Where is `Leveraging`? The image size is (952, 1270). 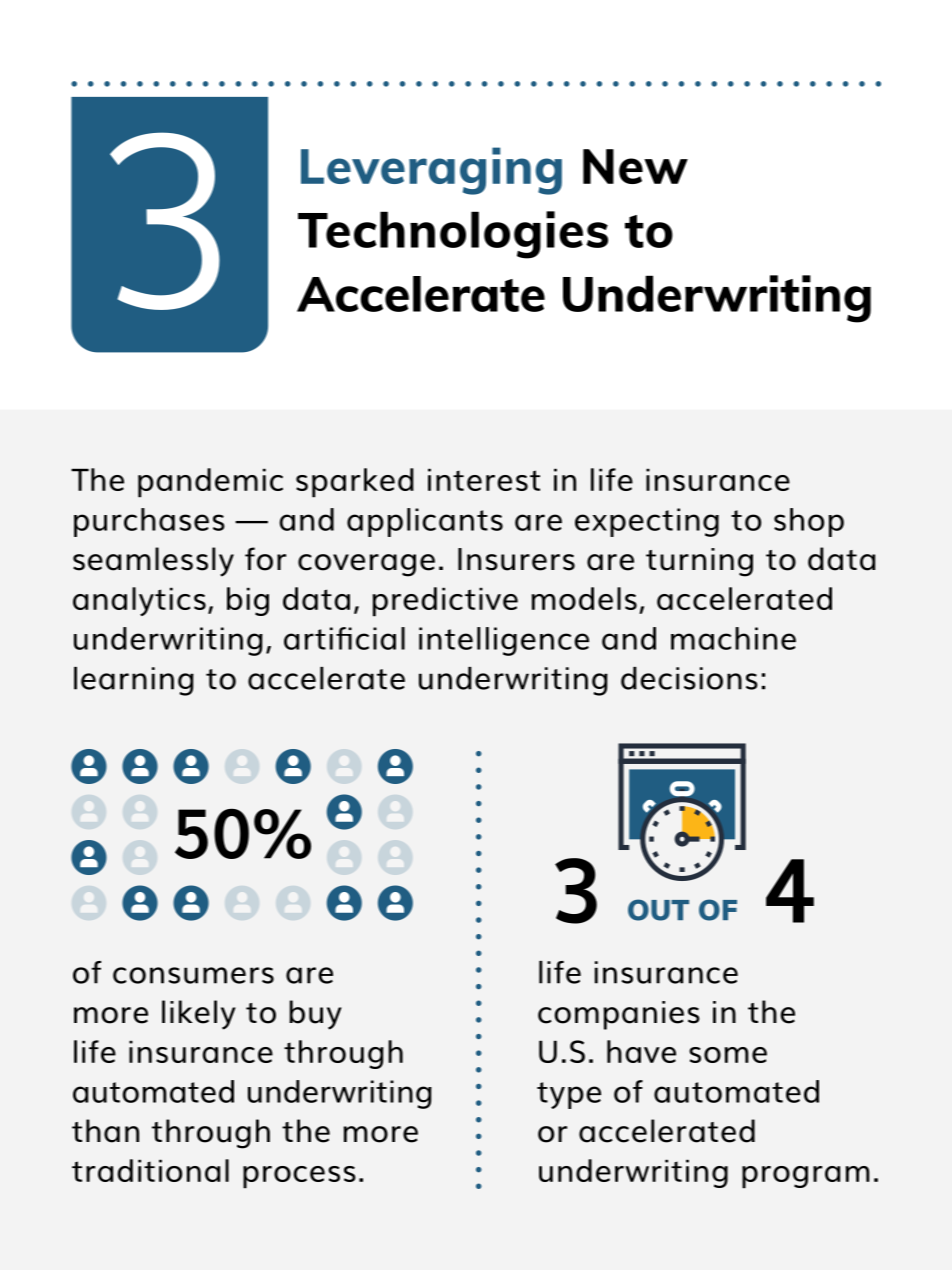
Leveraging is located at coordinates (431, 171).
